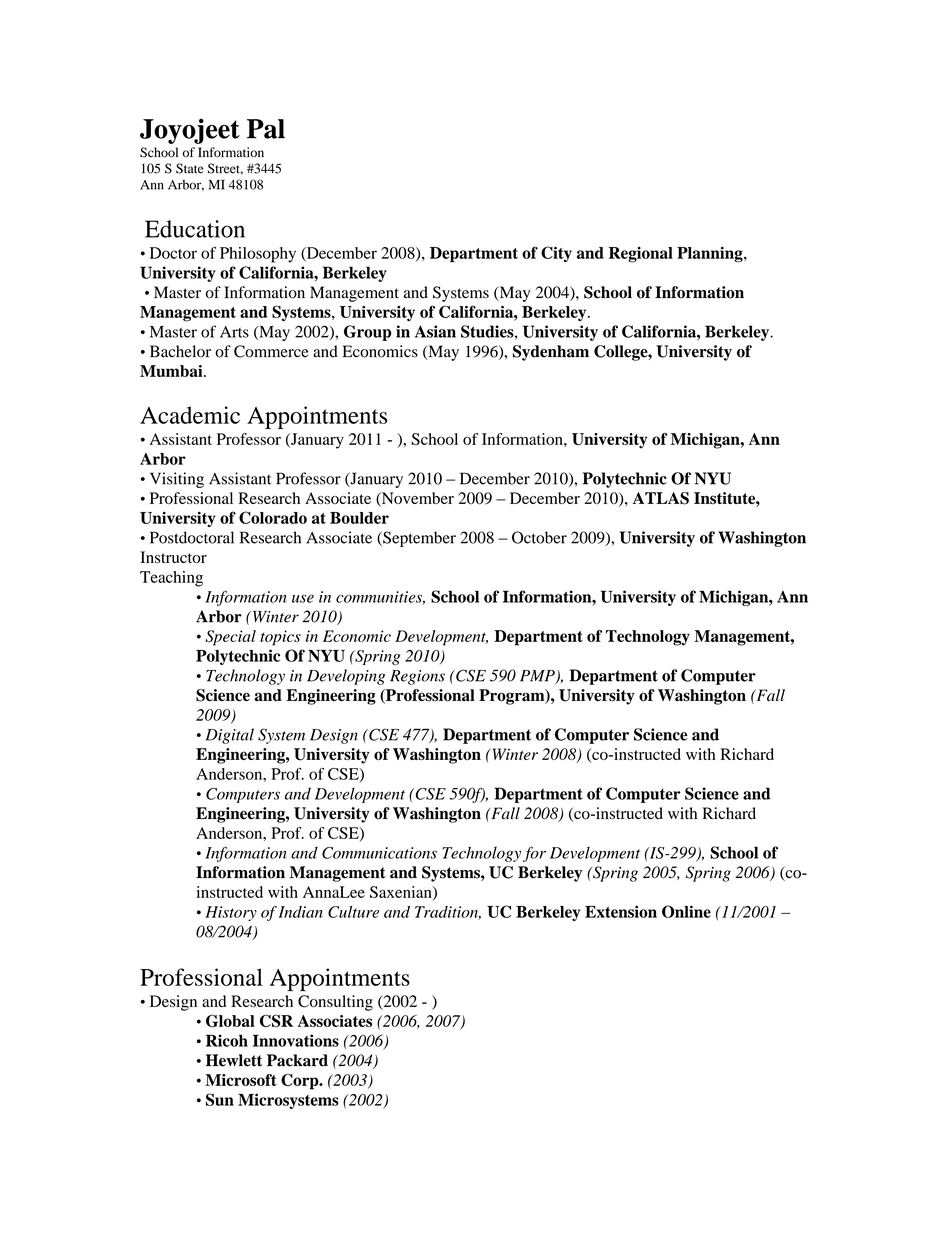  Describe the element at coordinates (661, 498) in the page. I see `ATLAS` at that location.
